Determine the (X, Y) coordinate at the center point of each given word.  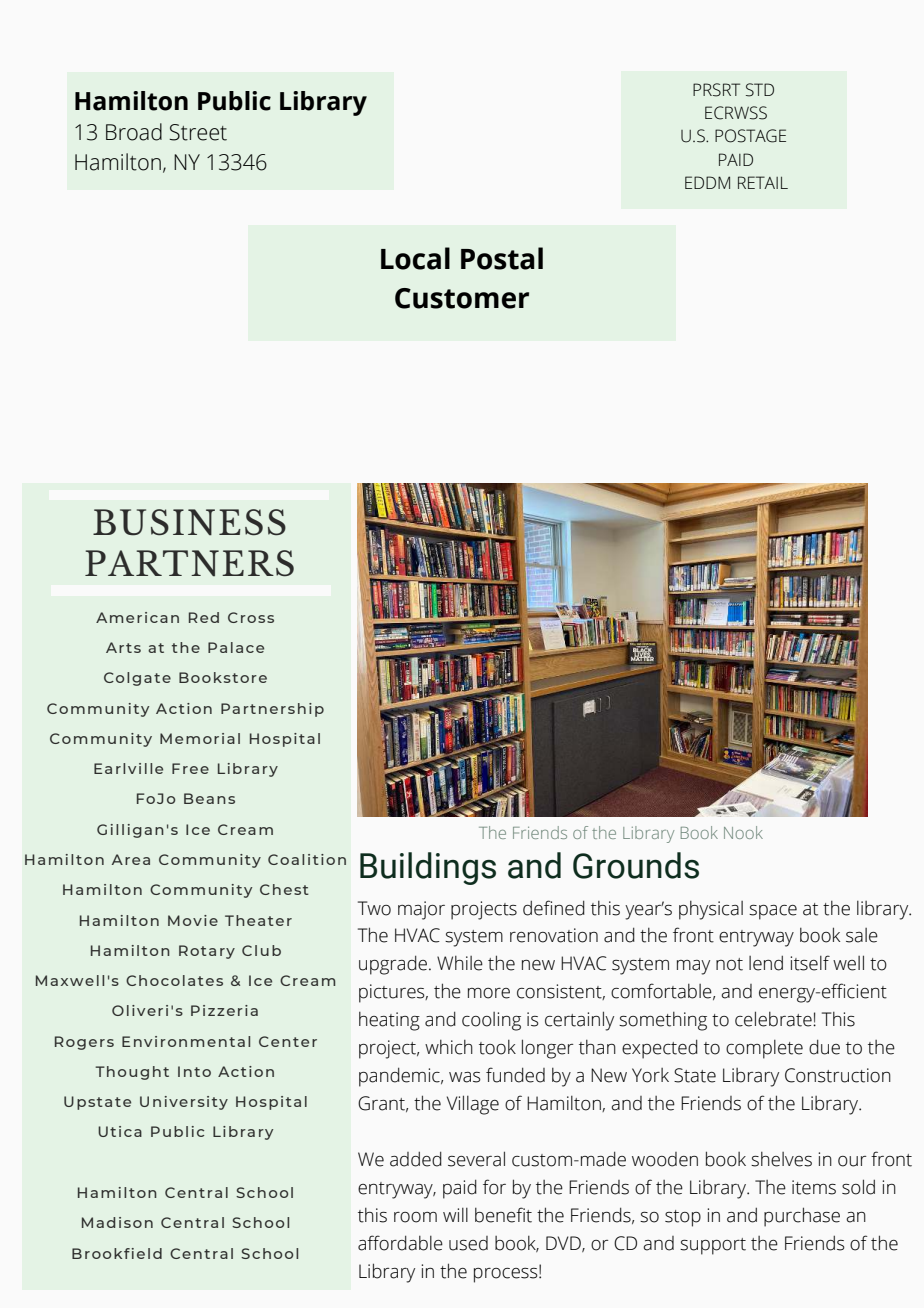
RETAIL (763, 182)
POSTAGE (750, 136)
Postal (502, 258)
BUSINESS (189, 522)
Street (198, 132)
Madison (117, 1222)
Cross (251, 617)
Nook (743, 832)
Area (131, 859)
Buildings (428, 868)
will (455, 1215)
